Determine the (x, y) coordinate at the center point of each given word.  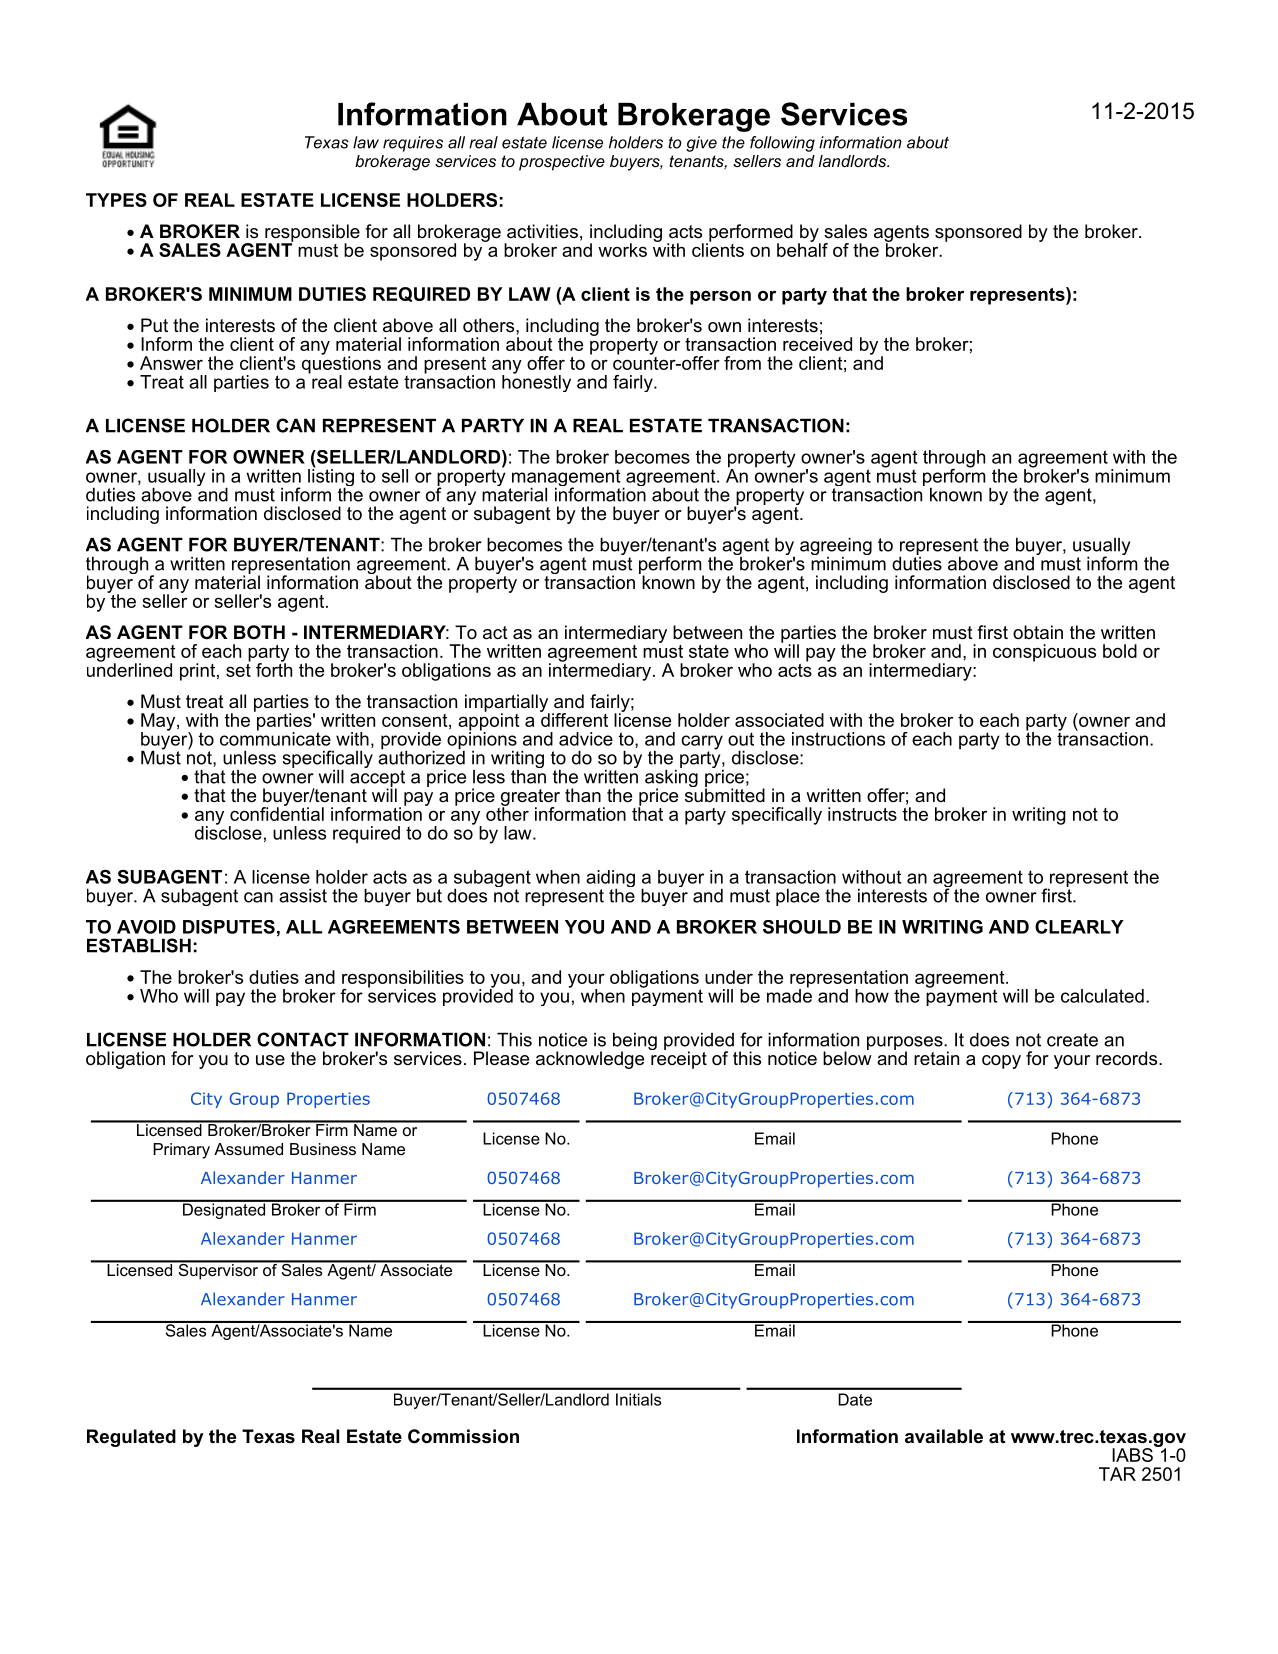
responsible (311, 234)
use (270, 1060)
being (635, 1042)
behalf (802, 249)
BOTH (259, 632)
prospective (562, 163)
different (574, 718)
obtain (1038, 632)
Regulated (131, 1438)
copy (1001, 1062)
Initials (638, 1399)
